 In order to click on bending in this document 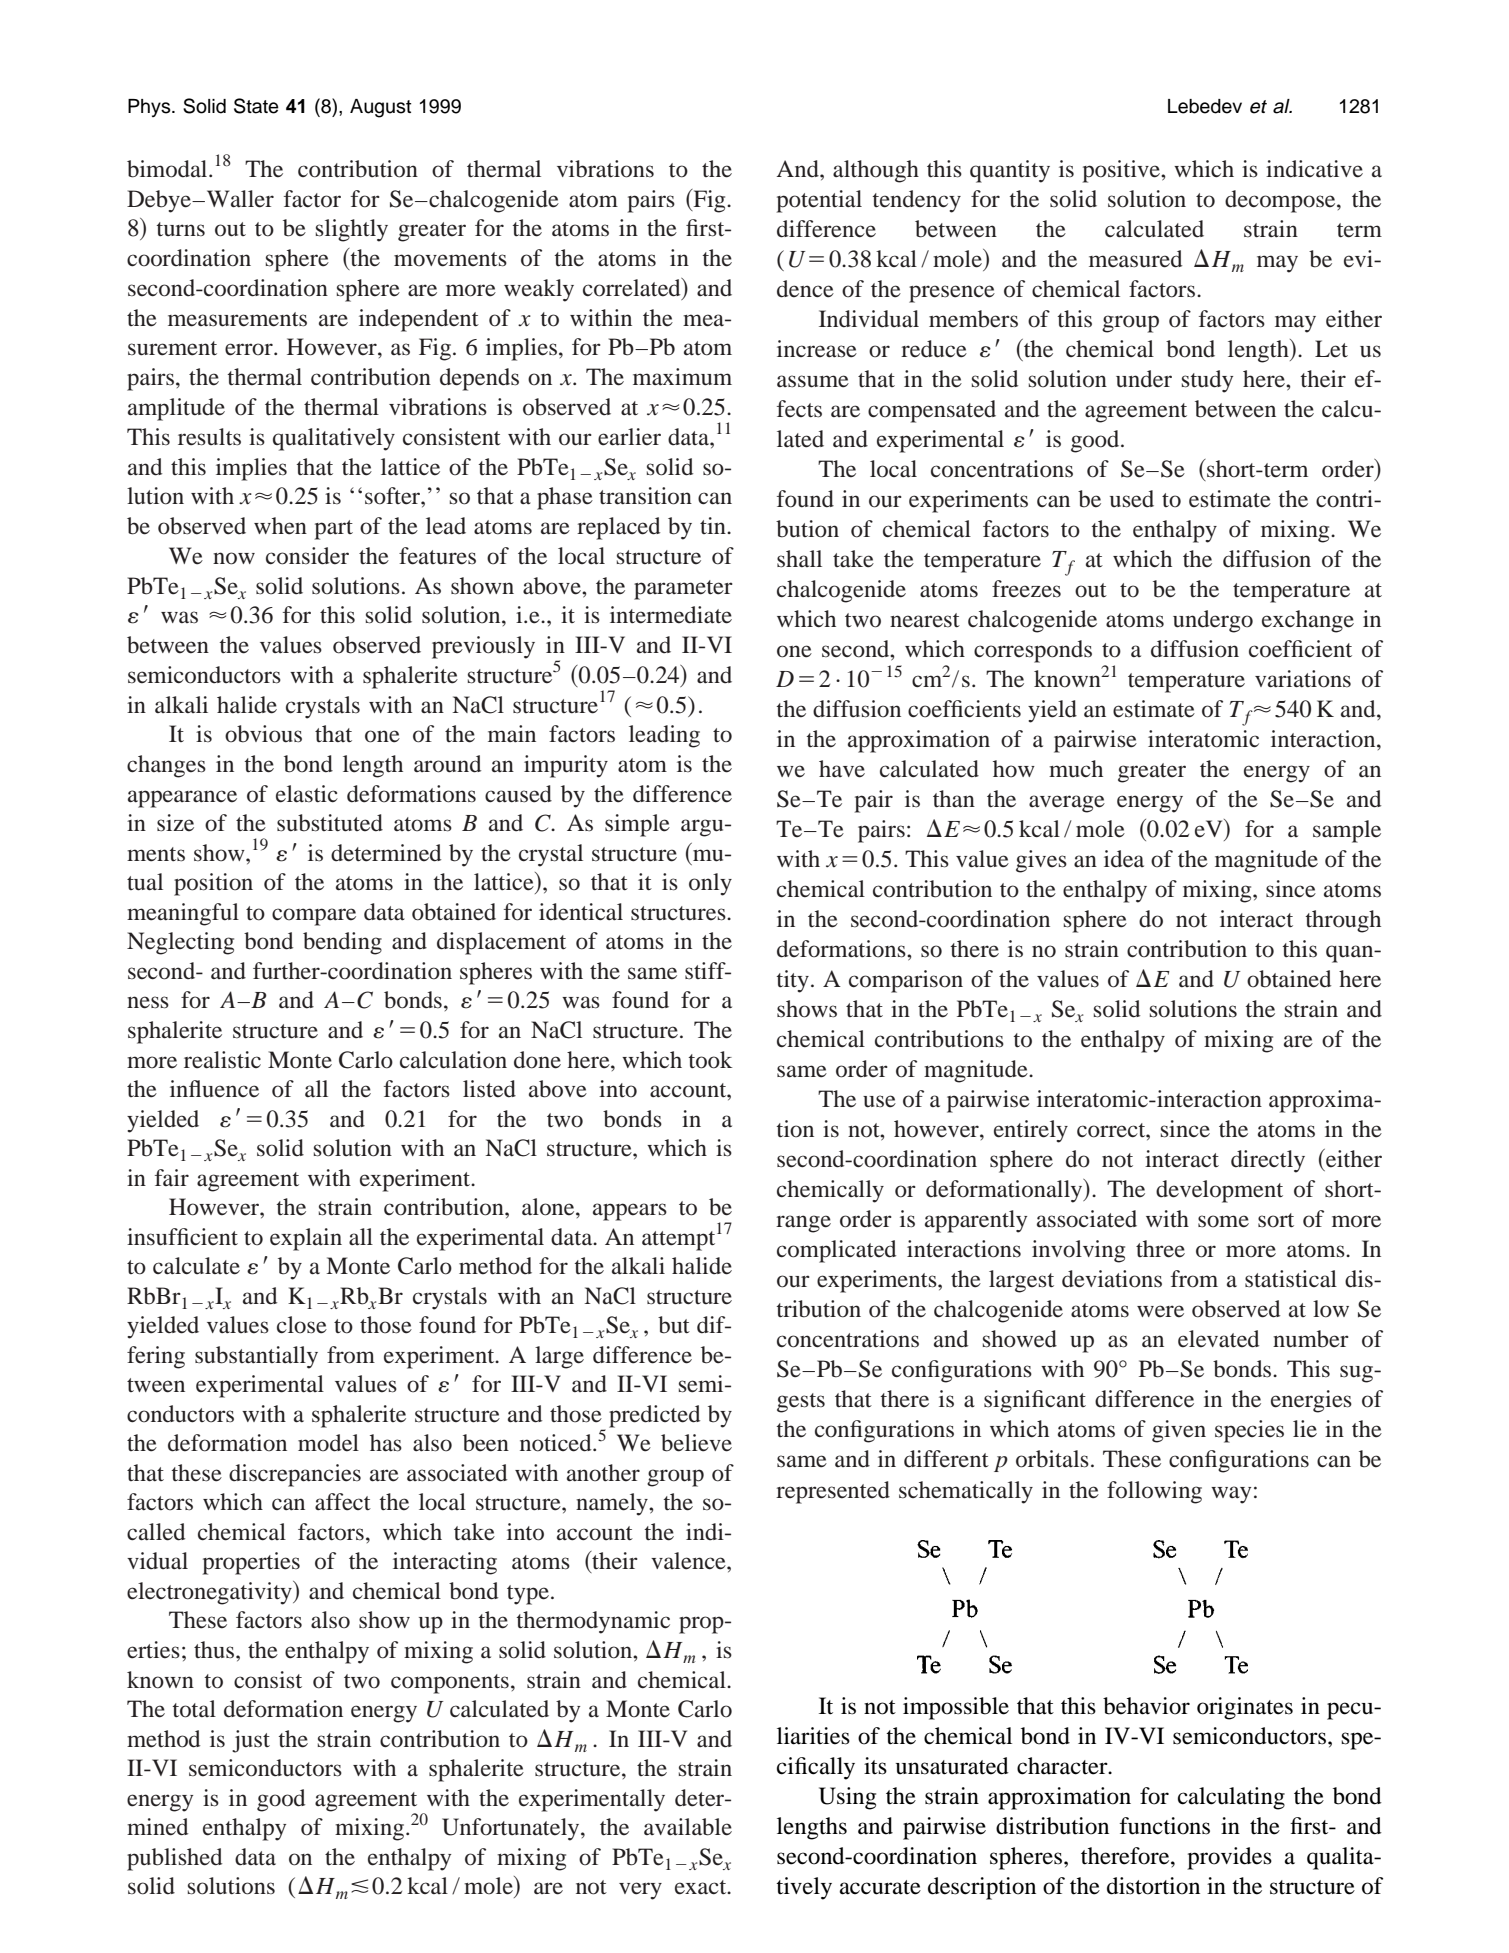, I will do `click(342, 943)`.
